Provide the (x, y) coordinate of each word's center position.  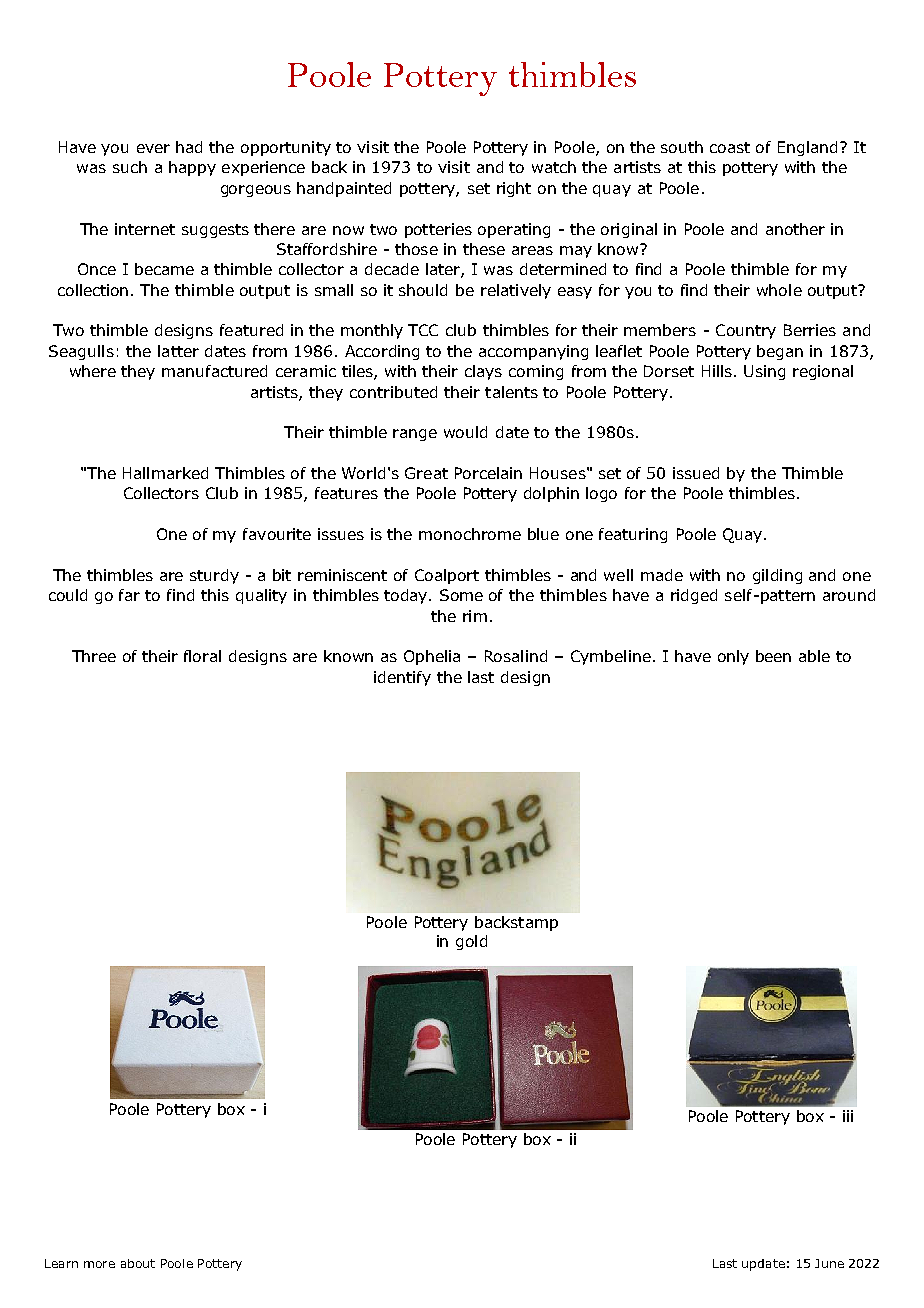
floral (202, 656)
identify (402, 678)
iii (848, 1116)
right (514, 189)
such (130, 167)
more (99, 1264)
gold (471, 942)
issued (696, 473)
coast (730, 147)
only (733, 657)
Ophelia (432, 657)
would (465, 432)
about (138, 1263)
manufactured (214, 371)
